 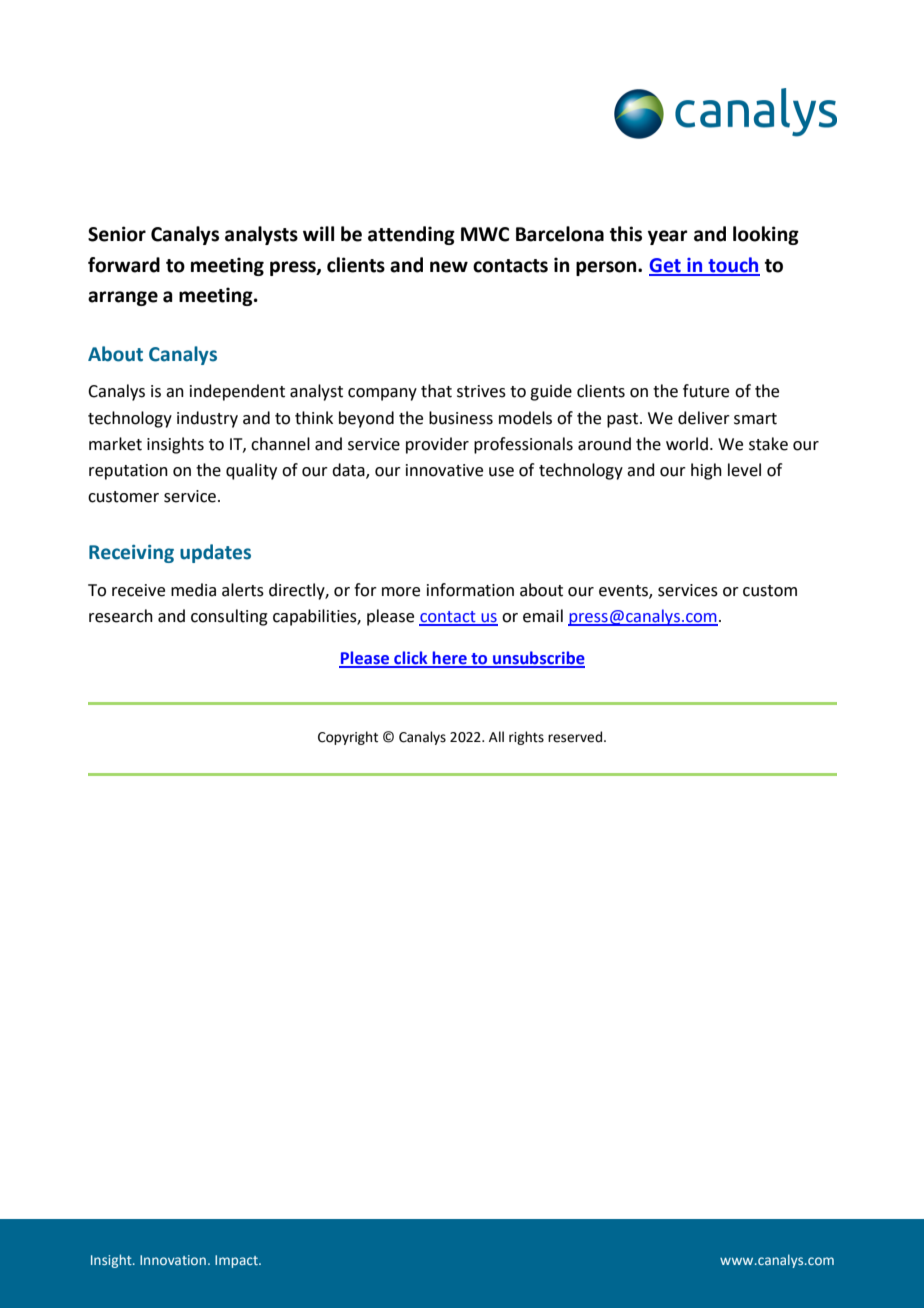 What do you see at coordinates (666, 266) in the screenshot?
I see `Get` at bounding box center [666, 266].
